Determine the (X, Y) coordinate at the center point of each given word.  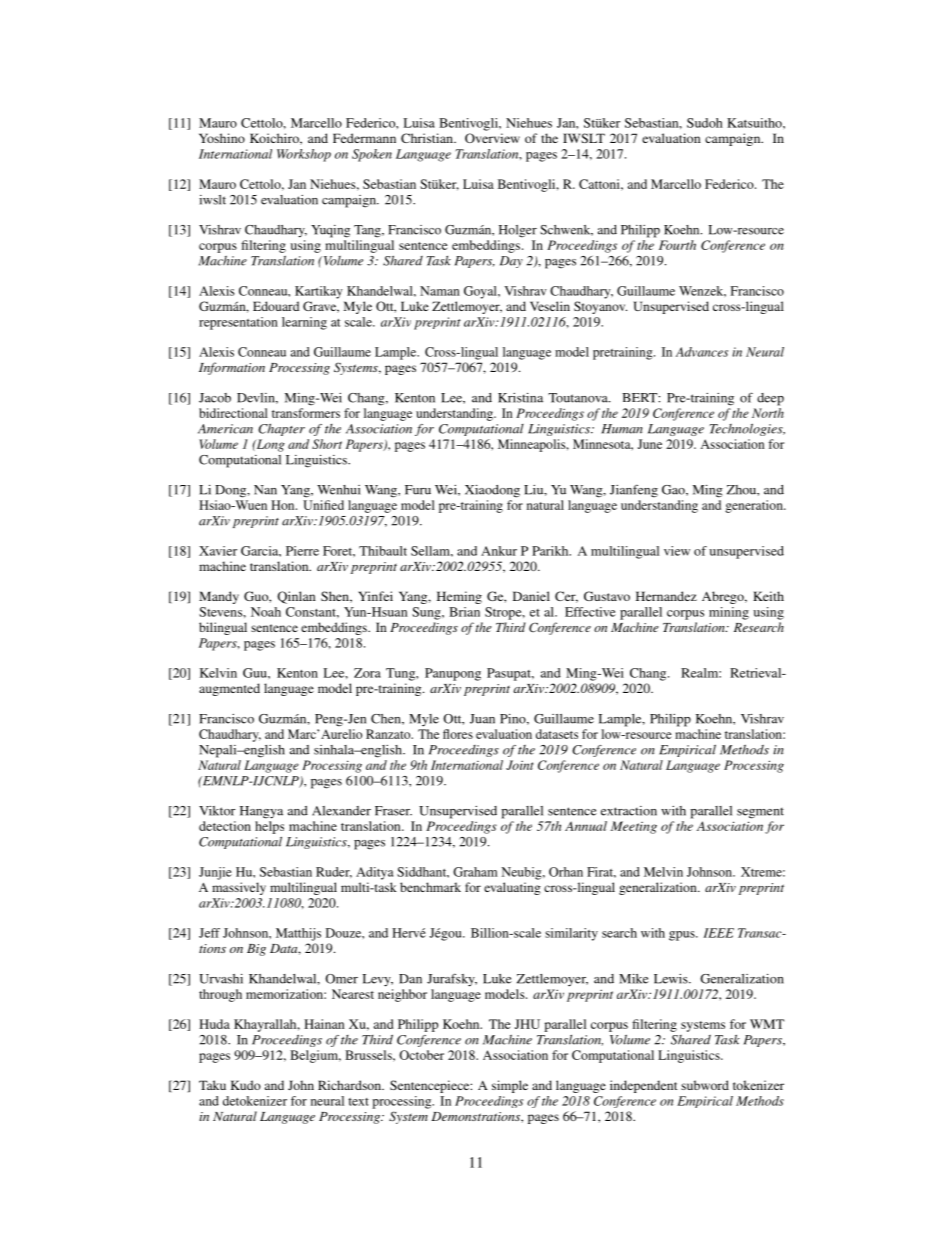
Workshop (304, 155)
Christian (428, 138)
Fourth (677, 245)
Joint (519, 765)
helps (269, 827)
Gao (674, 490)
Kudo (246, 1085)
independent (644, 1086)
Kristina (520, 398)
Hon (284, 505)
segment (760, 813)
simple (510, 1086)
